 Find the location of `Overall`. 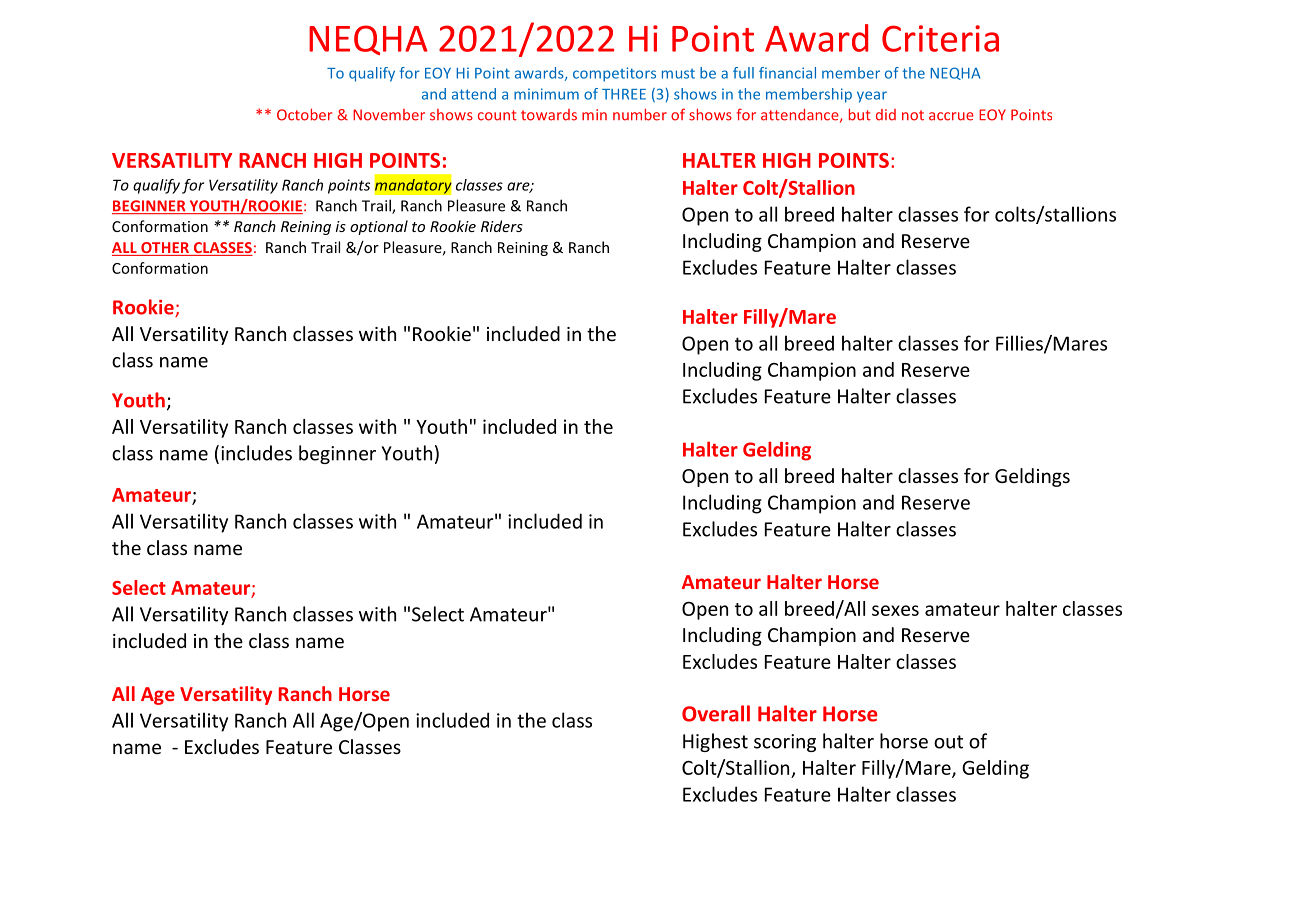

Overall is located at coordinates (716, 713).
